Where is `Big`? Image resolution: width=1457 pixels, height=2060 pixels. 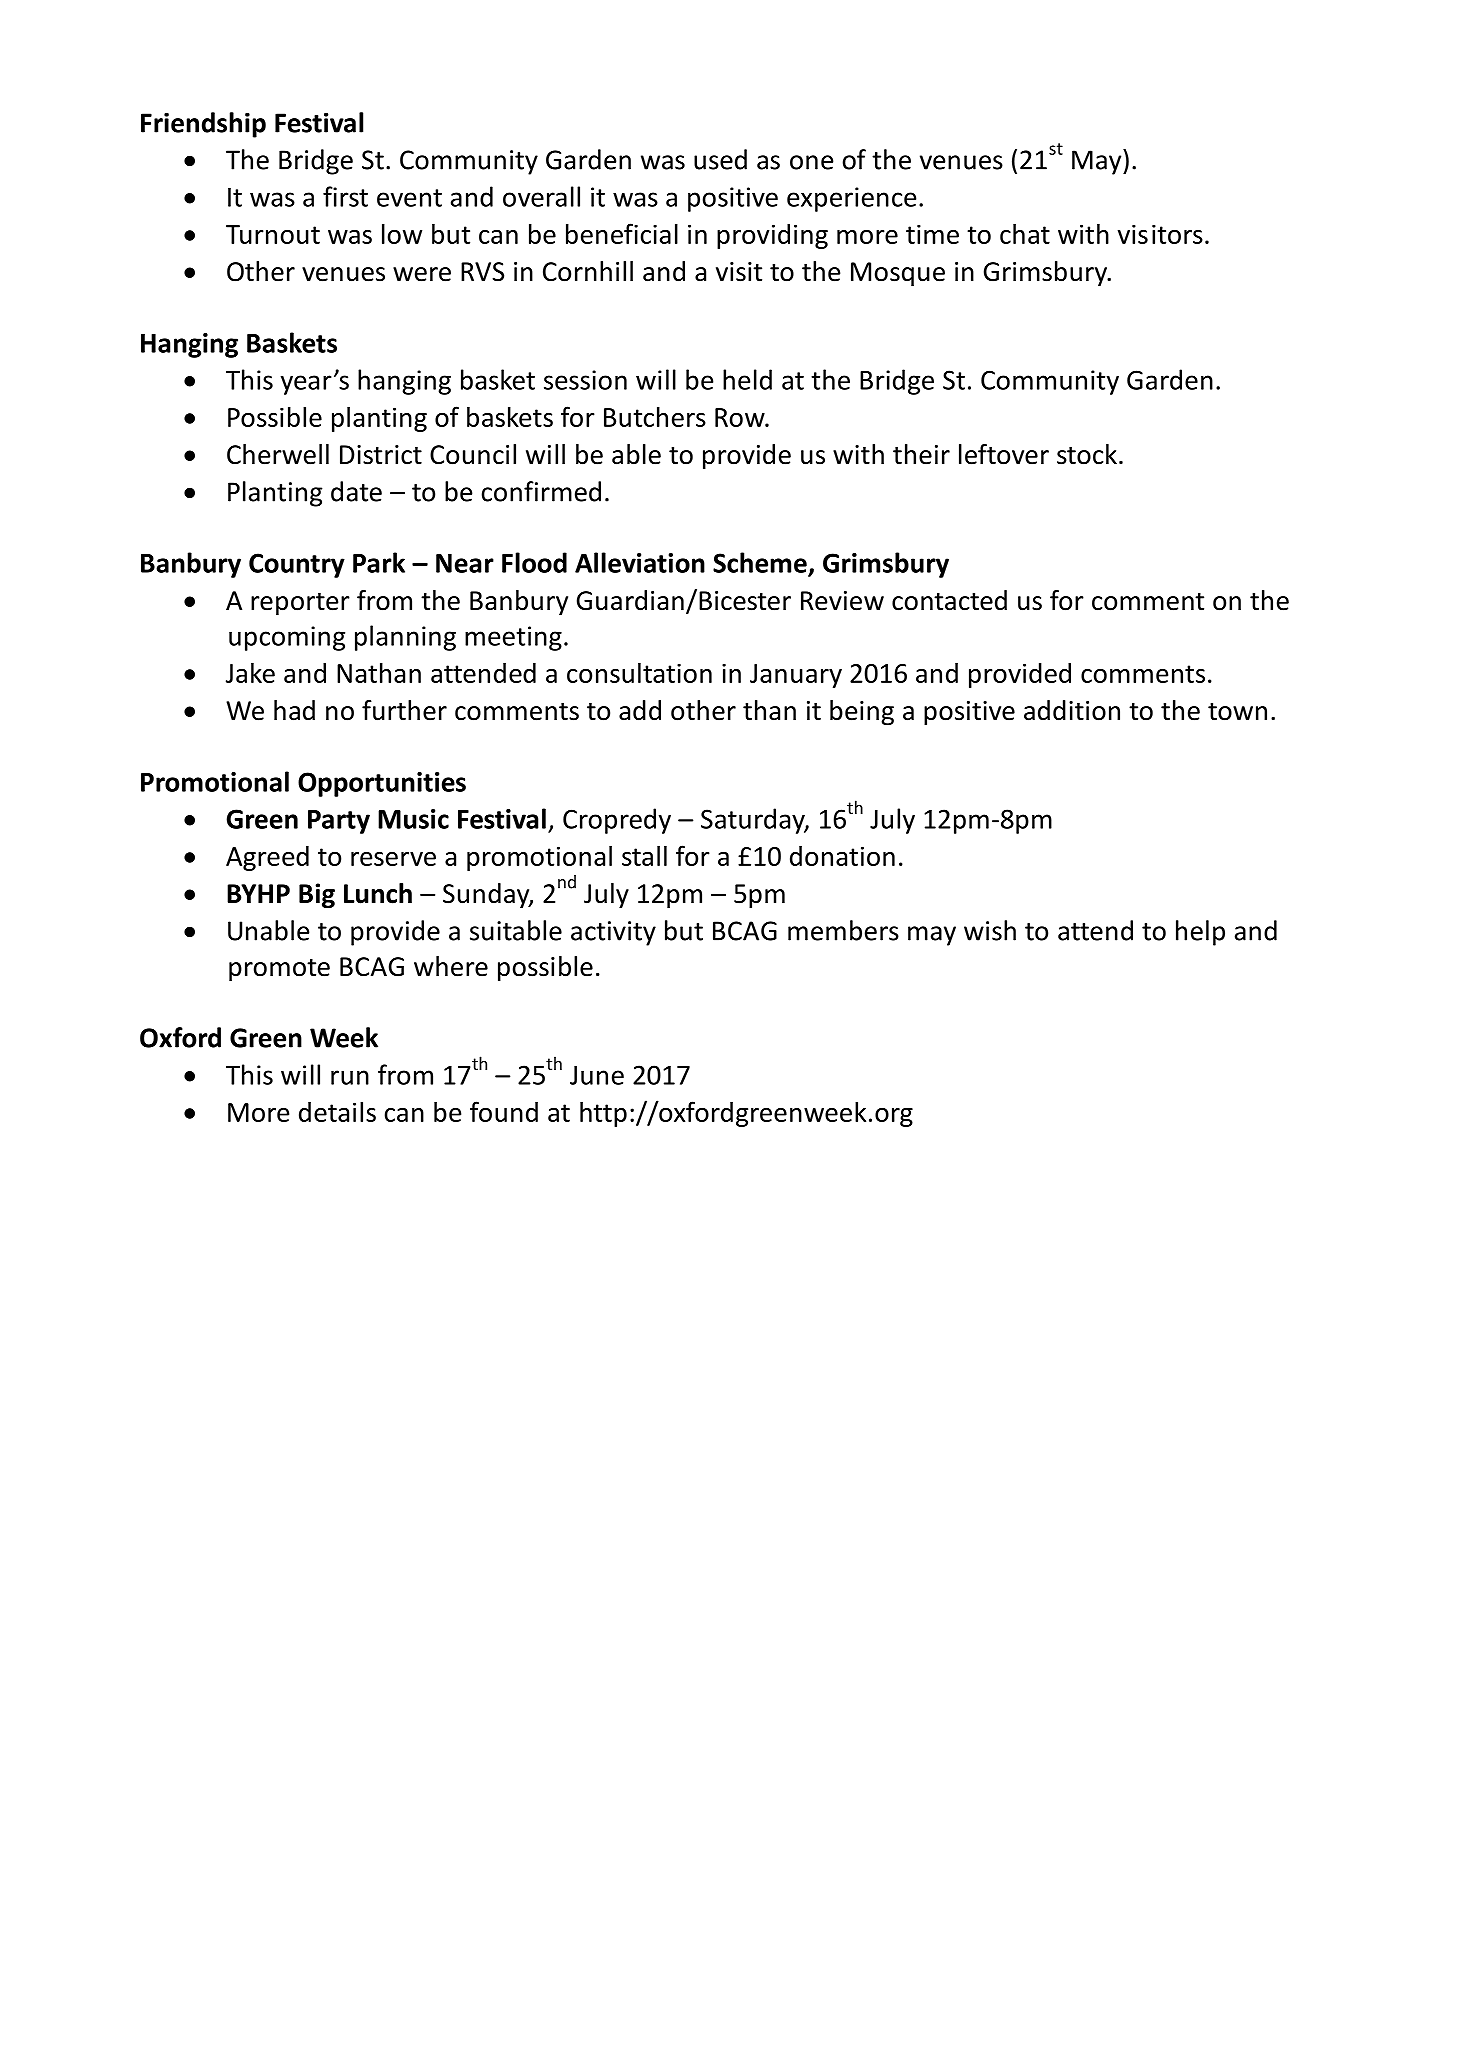 Big is located at coordinates (317, 896).
